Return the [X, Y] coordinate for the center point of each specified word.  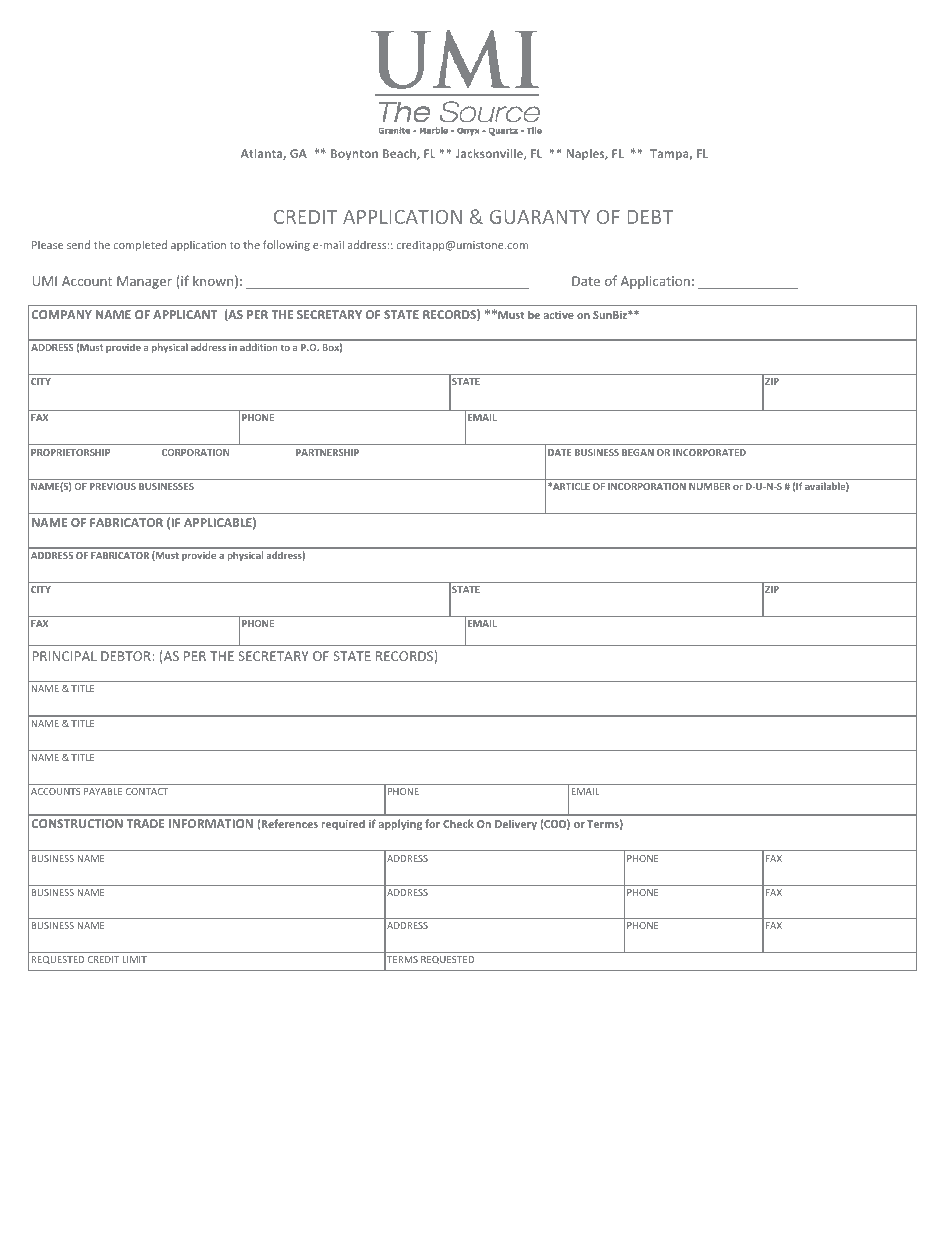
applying [400, 824]
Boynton [354, 155]
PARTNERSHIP [327, 452]
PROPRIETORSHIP [70, 452]
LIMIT [134, 959]
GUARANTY [540, 217]
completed [140, 245]
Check [458, 823]
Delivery [516, 824]
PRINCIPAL [65, 656]
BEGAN [638, 452]
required [343, 824]
